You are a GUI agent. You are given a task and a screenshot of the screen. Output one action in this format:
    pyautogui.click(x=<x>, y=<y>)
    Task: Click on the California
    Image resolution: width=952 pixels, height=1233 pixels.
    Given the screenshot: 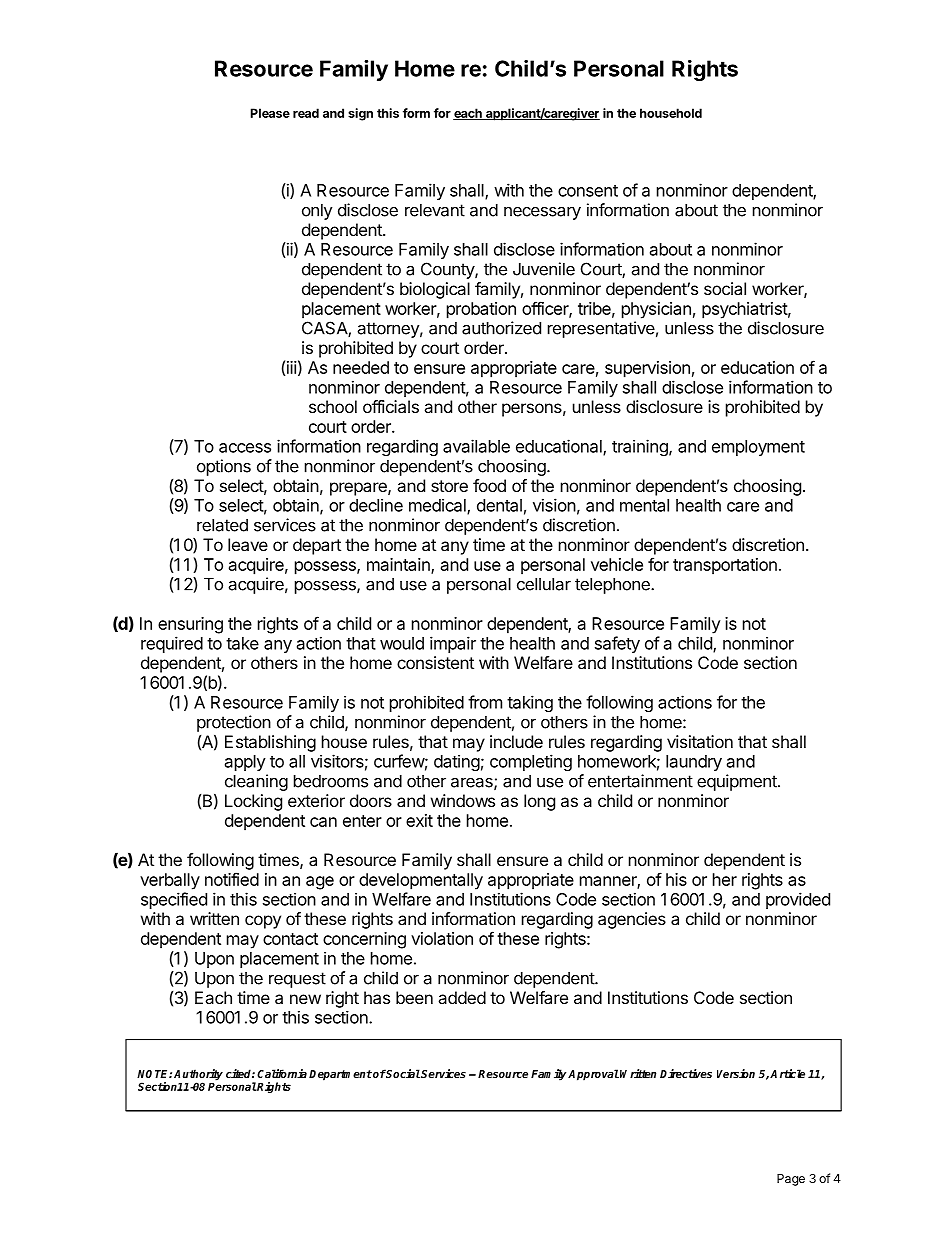 What is the action you would take?
    pyautogui.click(x=282, y=1073)
